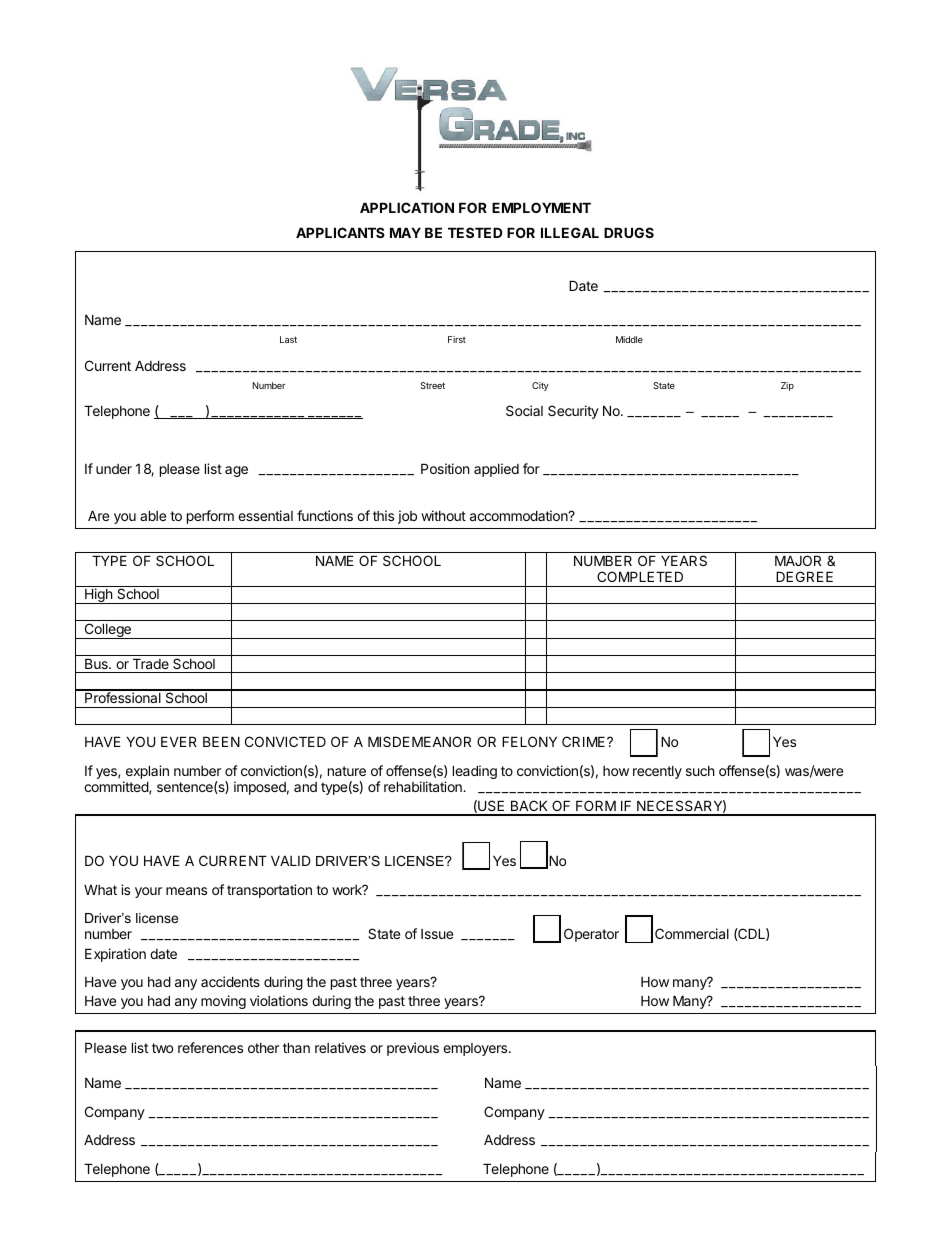 The height and width of the image is (1233, 952). Describe the element at coordinates (445, 468) in the image. I see `Position` at that location.
